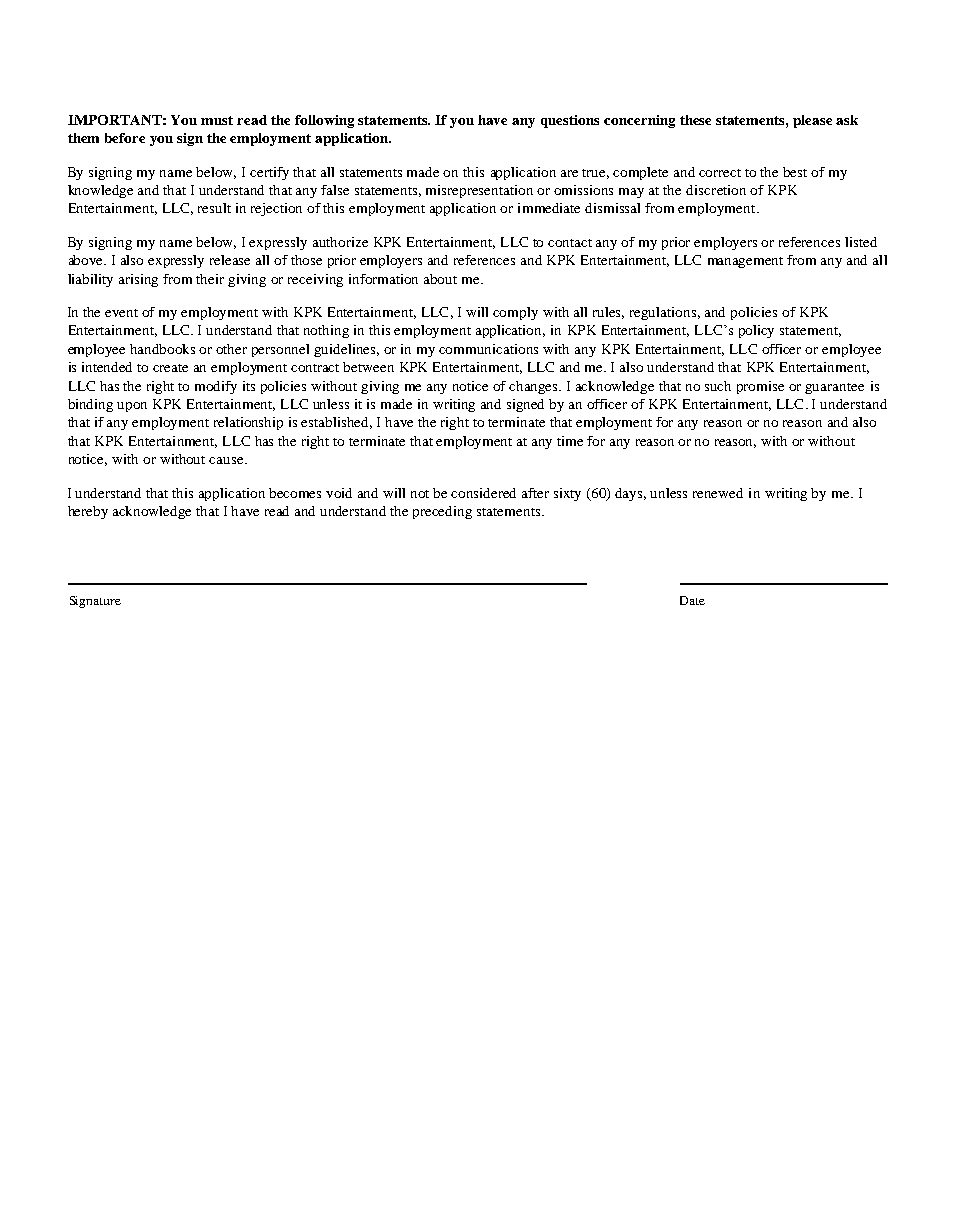 Image resolution: width=958 pixels, height=1232 pixels. What do you see at coordinates (210, 279) in the page?
I see `their` at bounding box center [210, 279].
